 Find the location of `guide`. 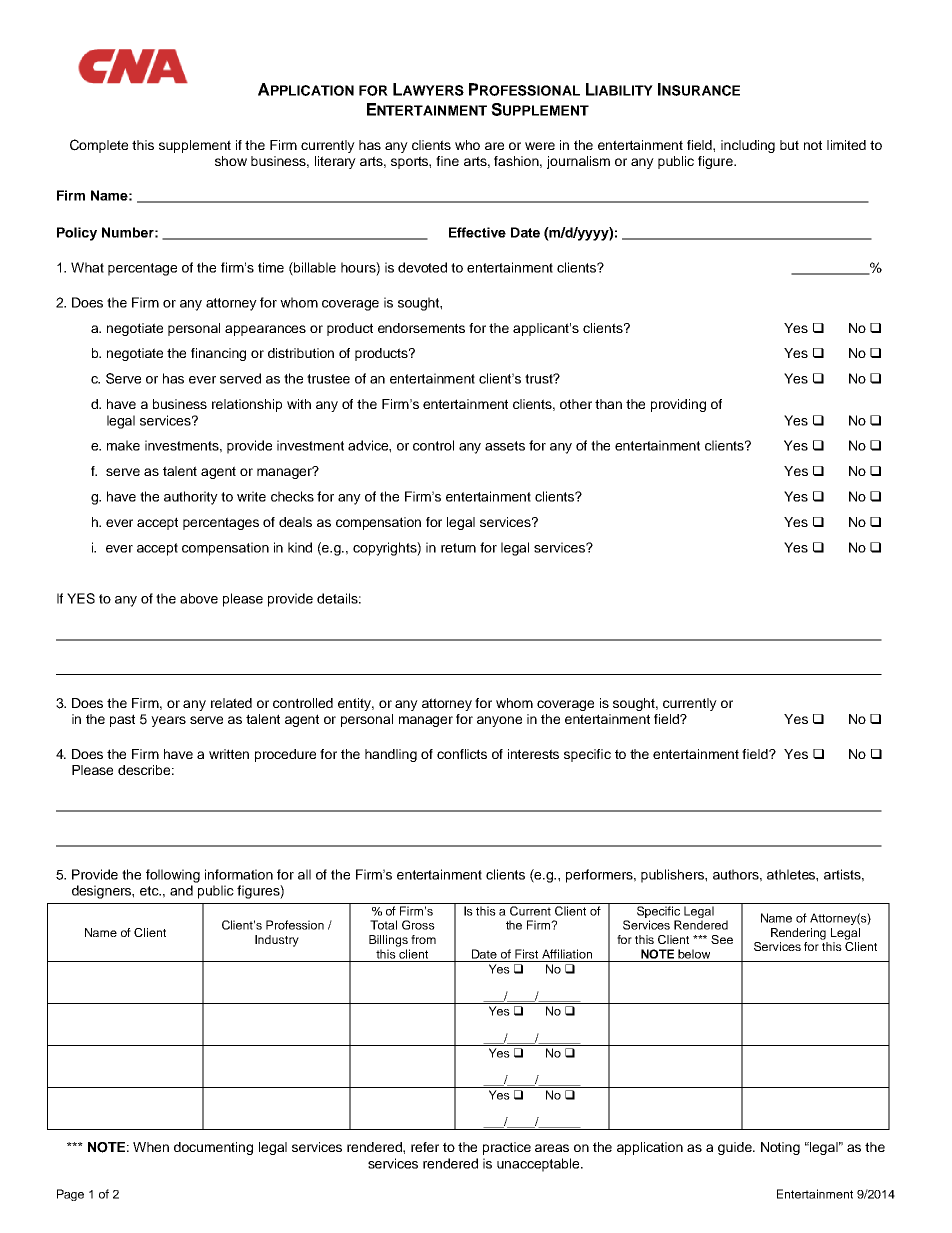

guide is located at coordinates (736, 1148).
